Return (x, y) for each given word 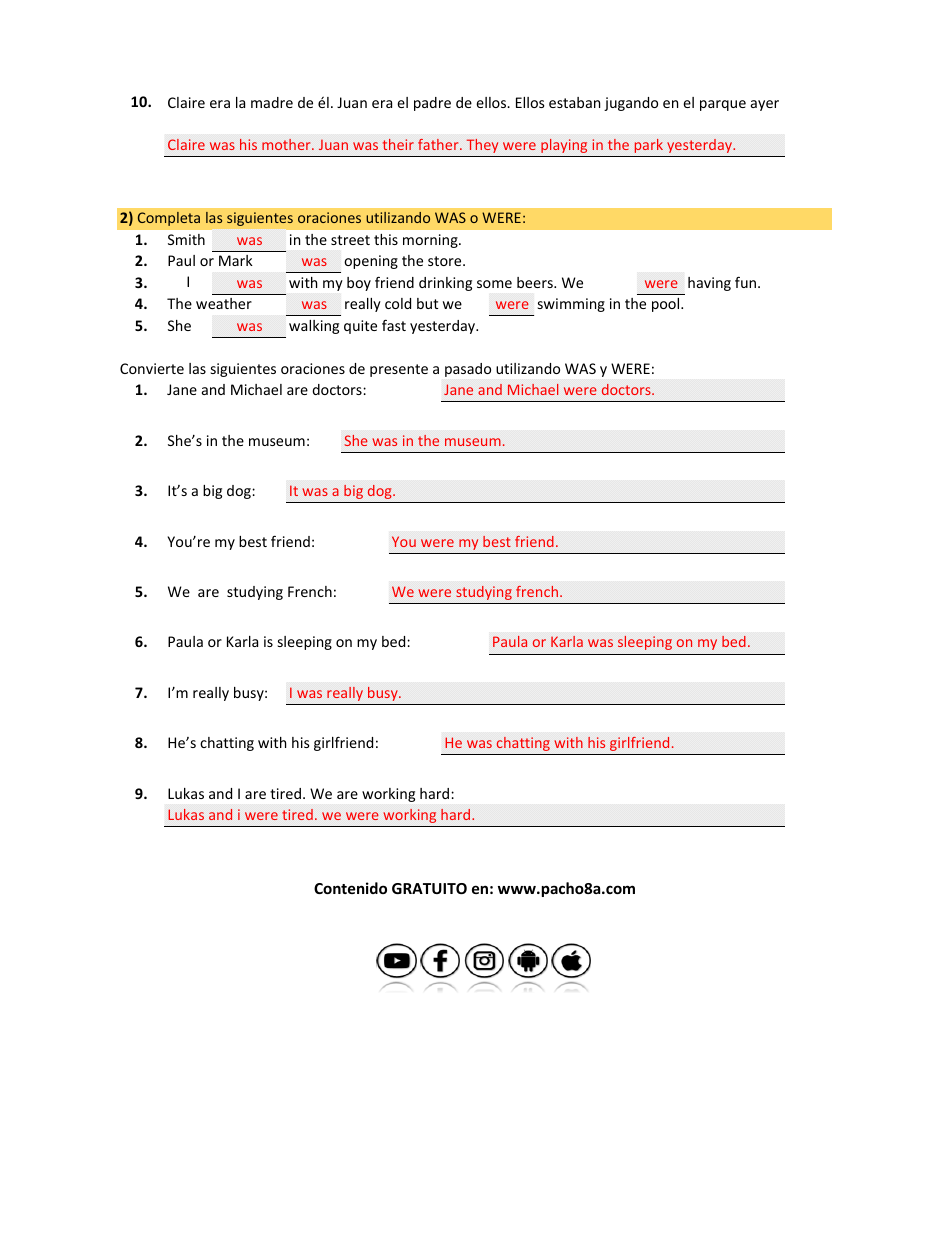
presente (399, 370)
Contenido (350, 888)
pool (667, 305)
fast (394, 325)
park (649, 146)
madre (272, 102)
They (482, 146)
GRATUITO (429, 888)
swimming (571, 305)
